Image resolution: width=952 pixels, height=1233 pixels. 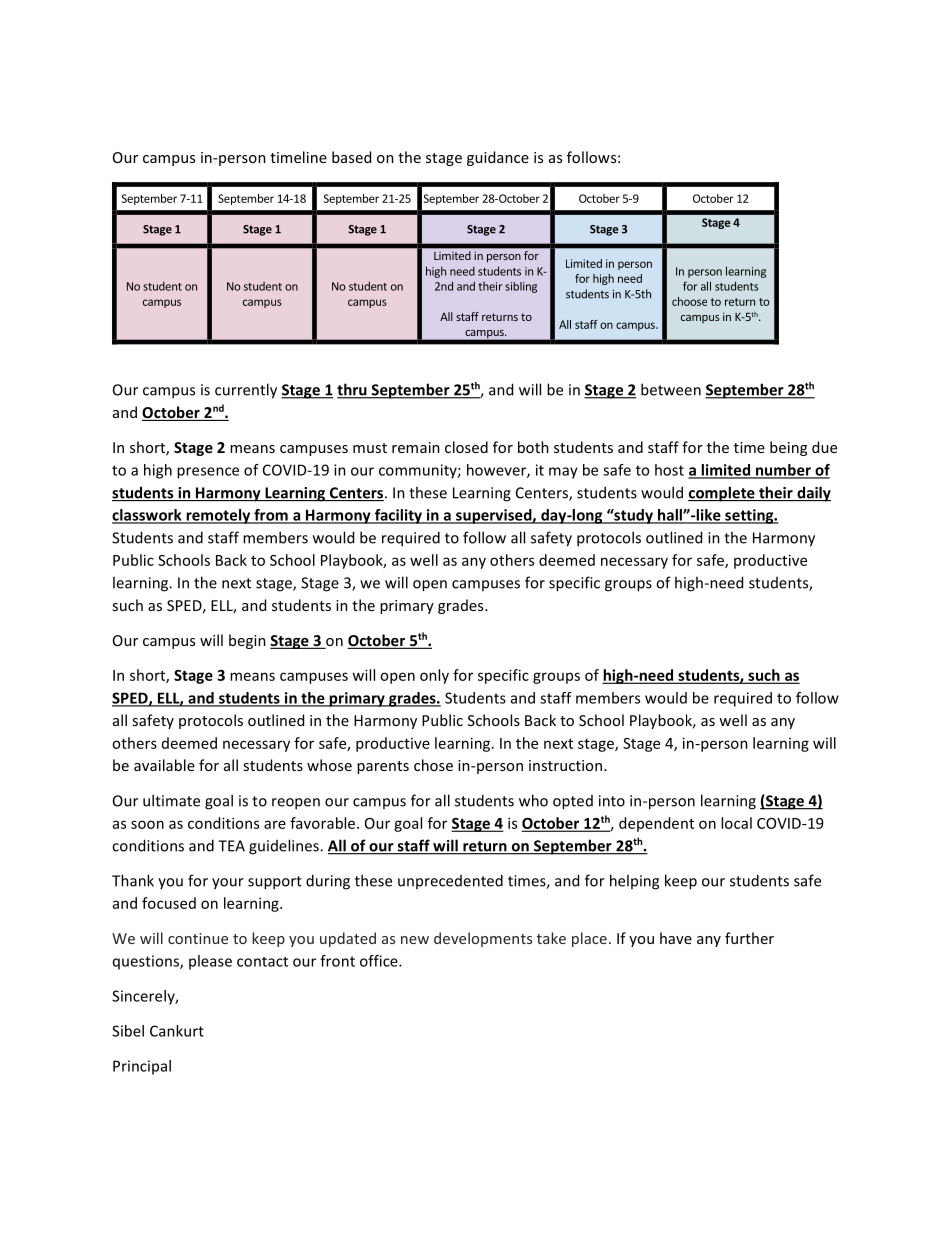 What do you see at coordinates (351, 157) in the screenshot?
I see `based` at bounding box center [351, 157].
